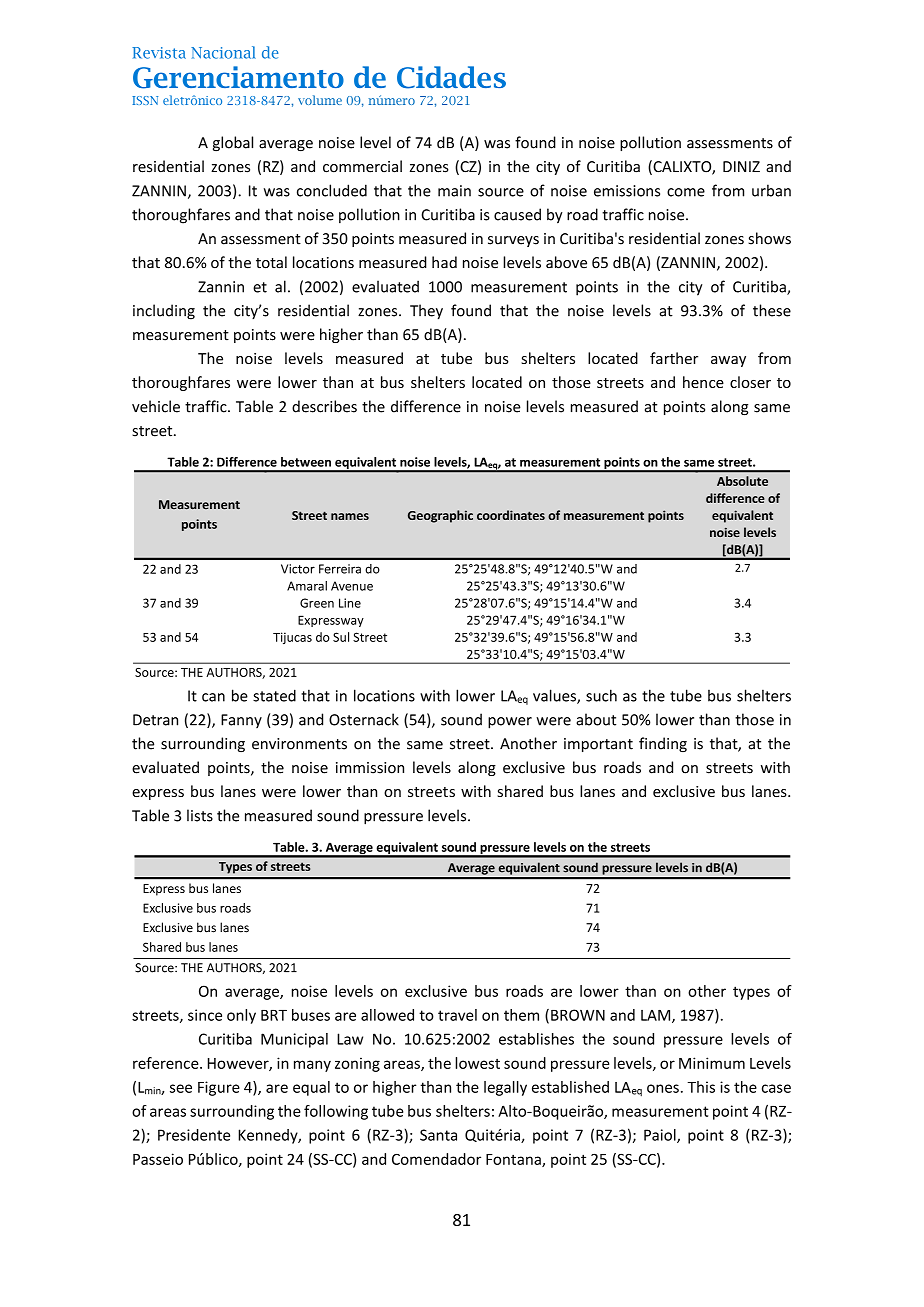  I want to click on Geographic, so click(440, 516).
